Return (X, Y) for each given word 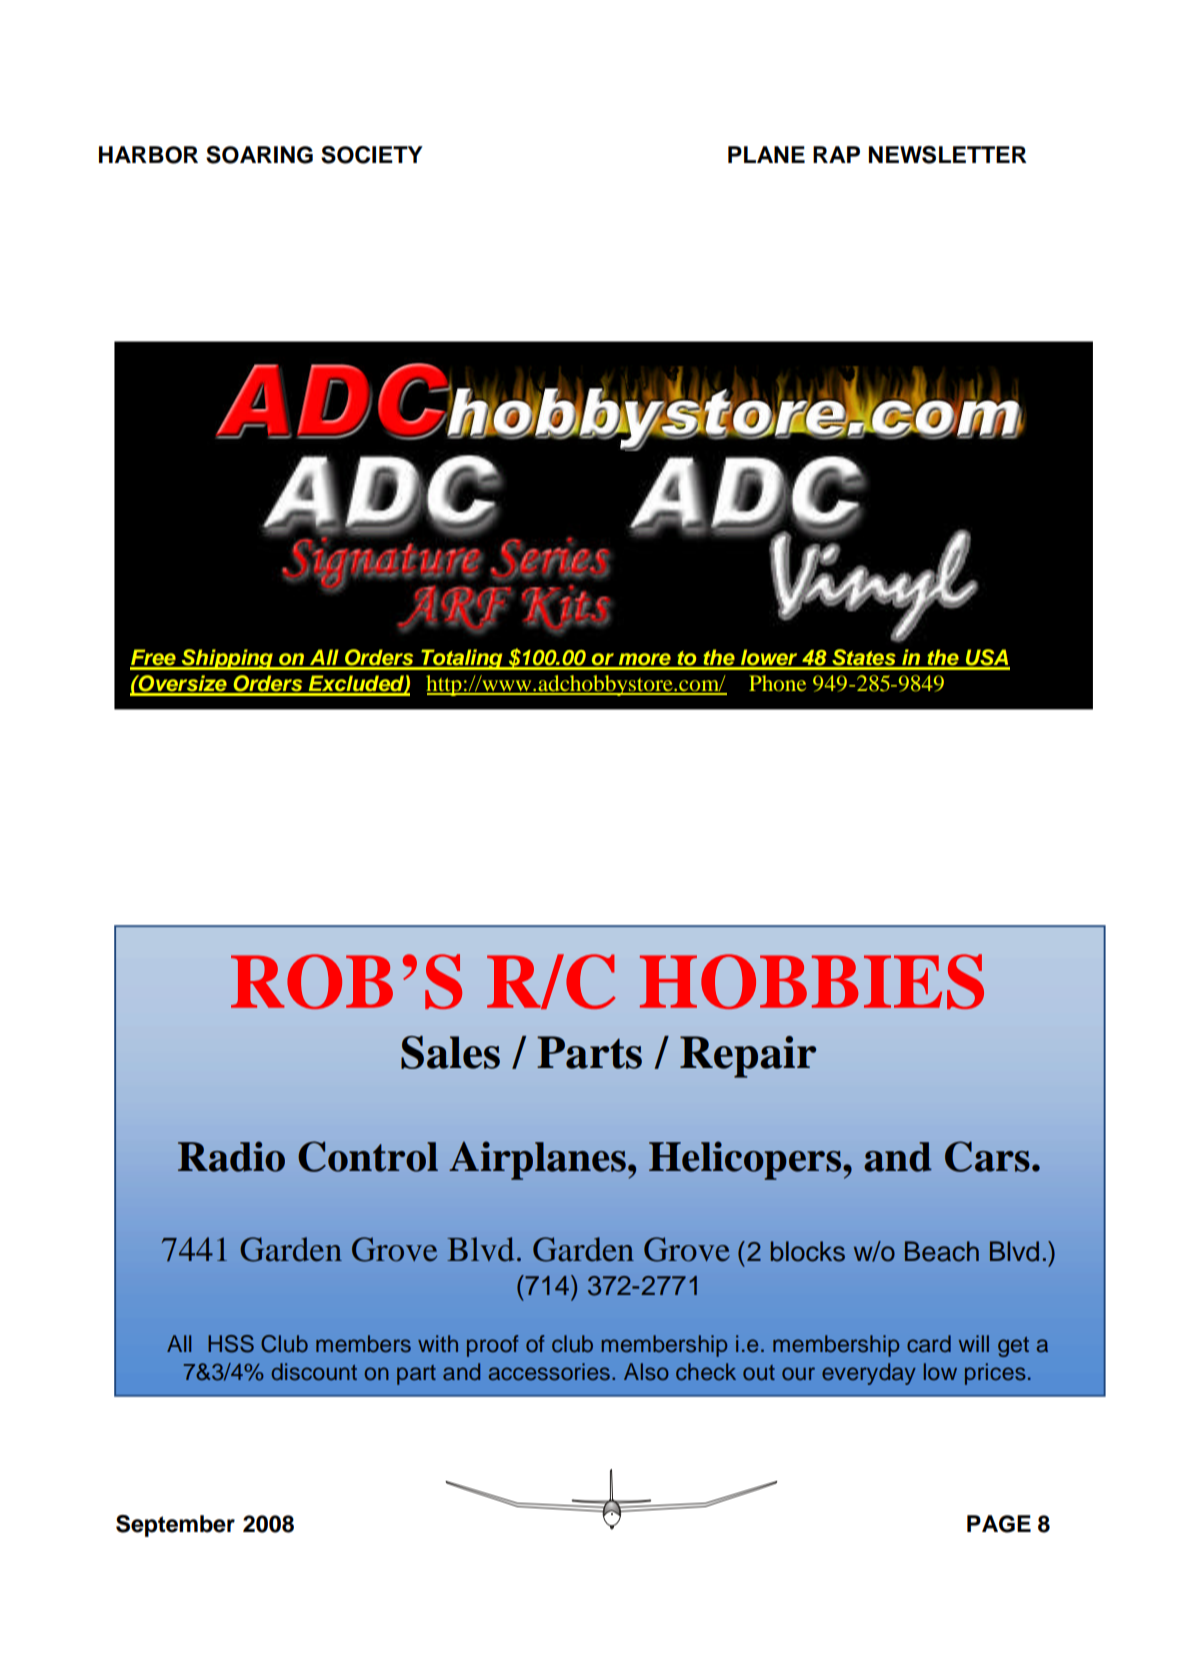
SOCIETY (372, 155)
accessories (549, 1372)
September (175, 1526)
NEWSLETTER (948, 155)
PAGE (999, 1524)
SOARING (259, 155)
